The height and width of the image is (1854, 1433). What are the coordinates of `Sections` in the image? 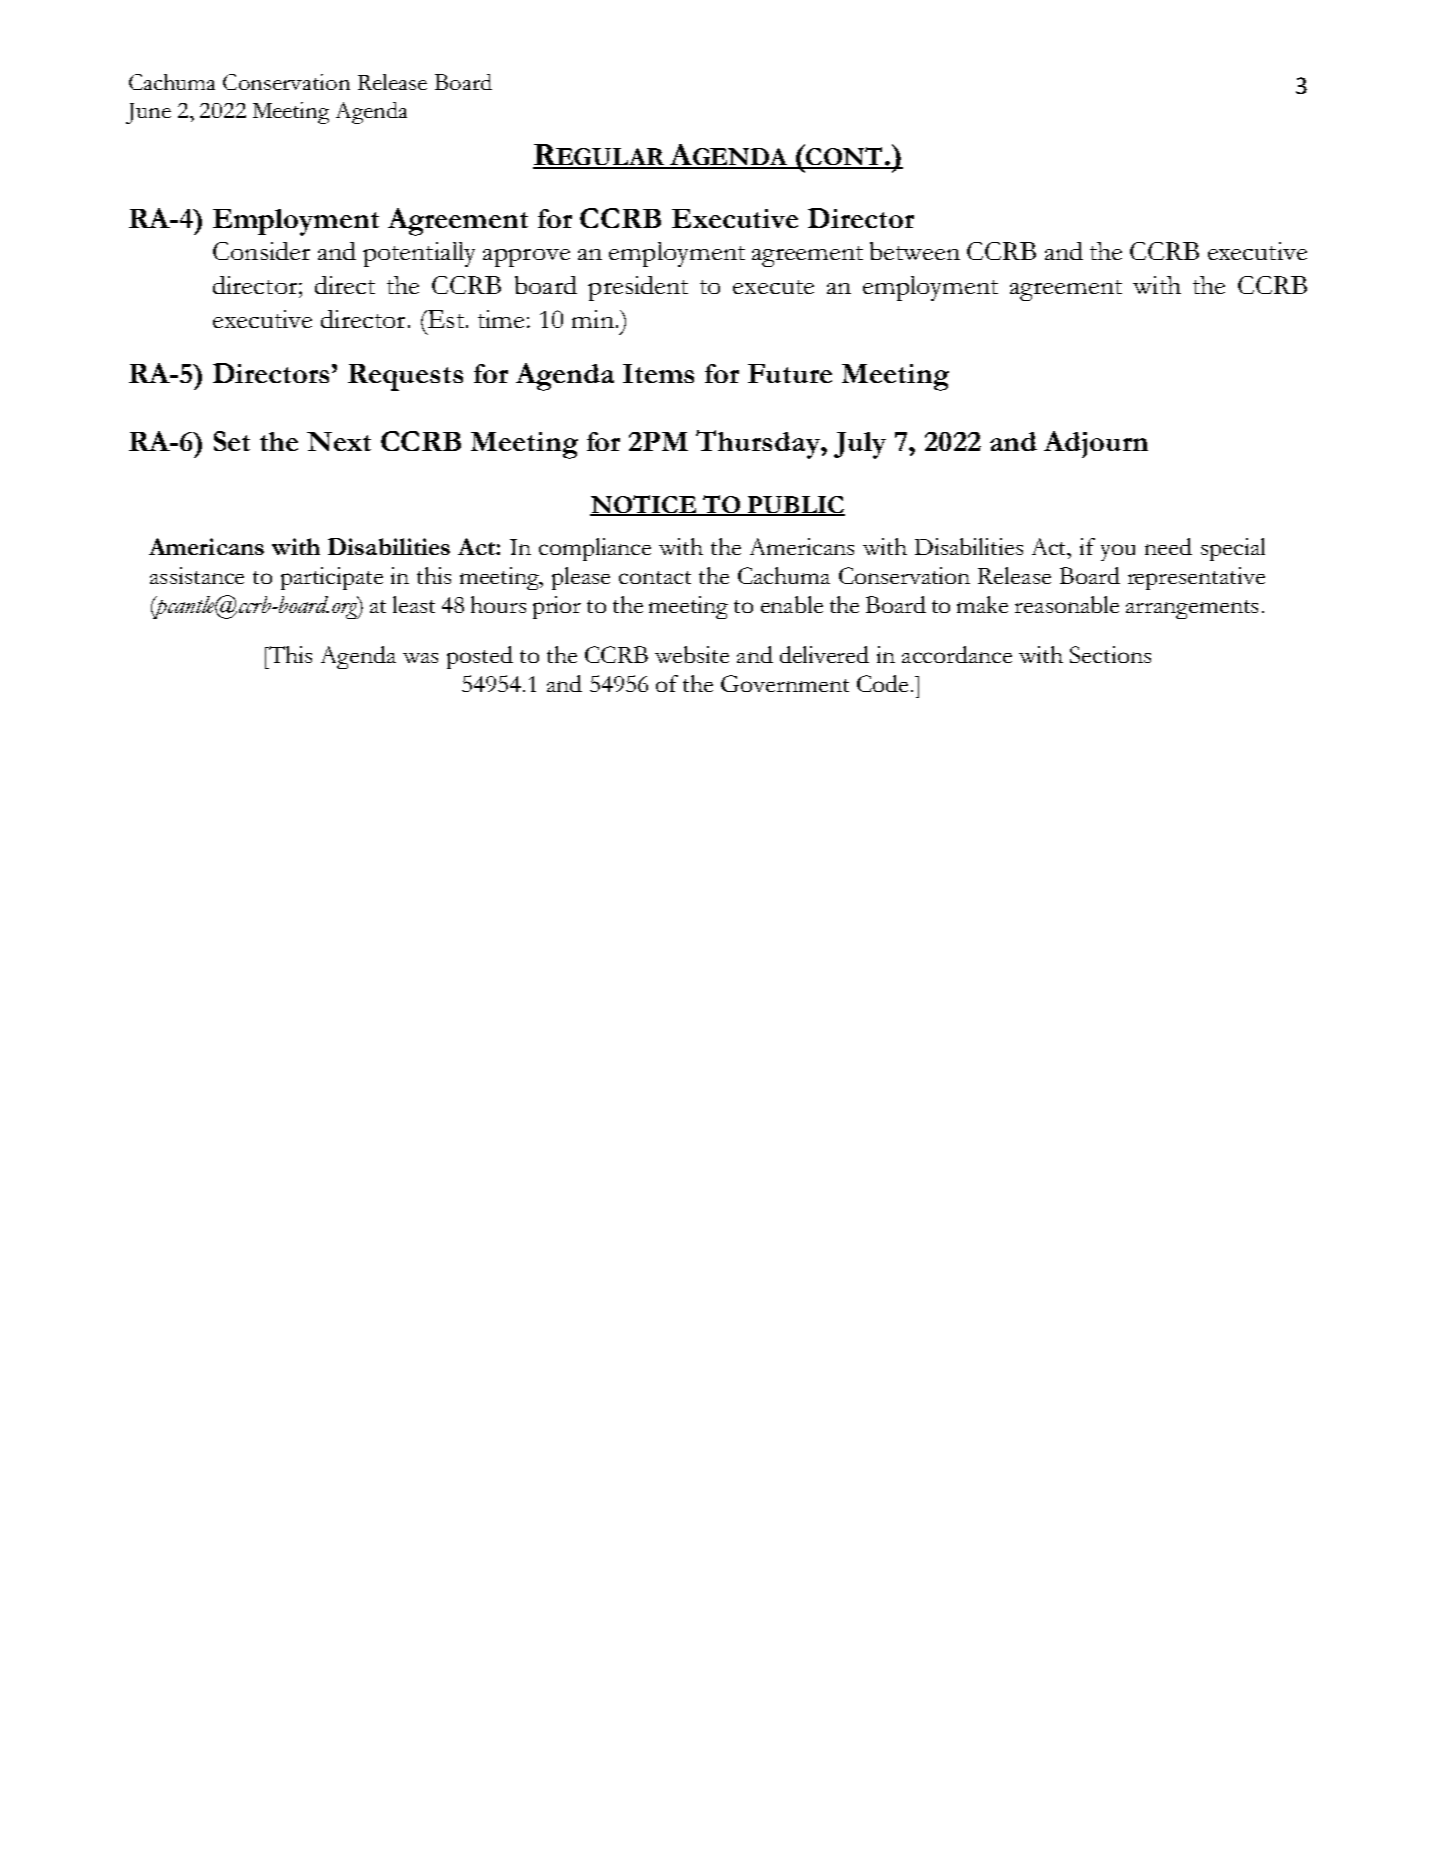 It's located at (1110, 654).
